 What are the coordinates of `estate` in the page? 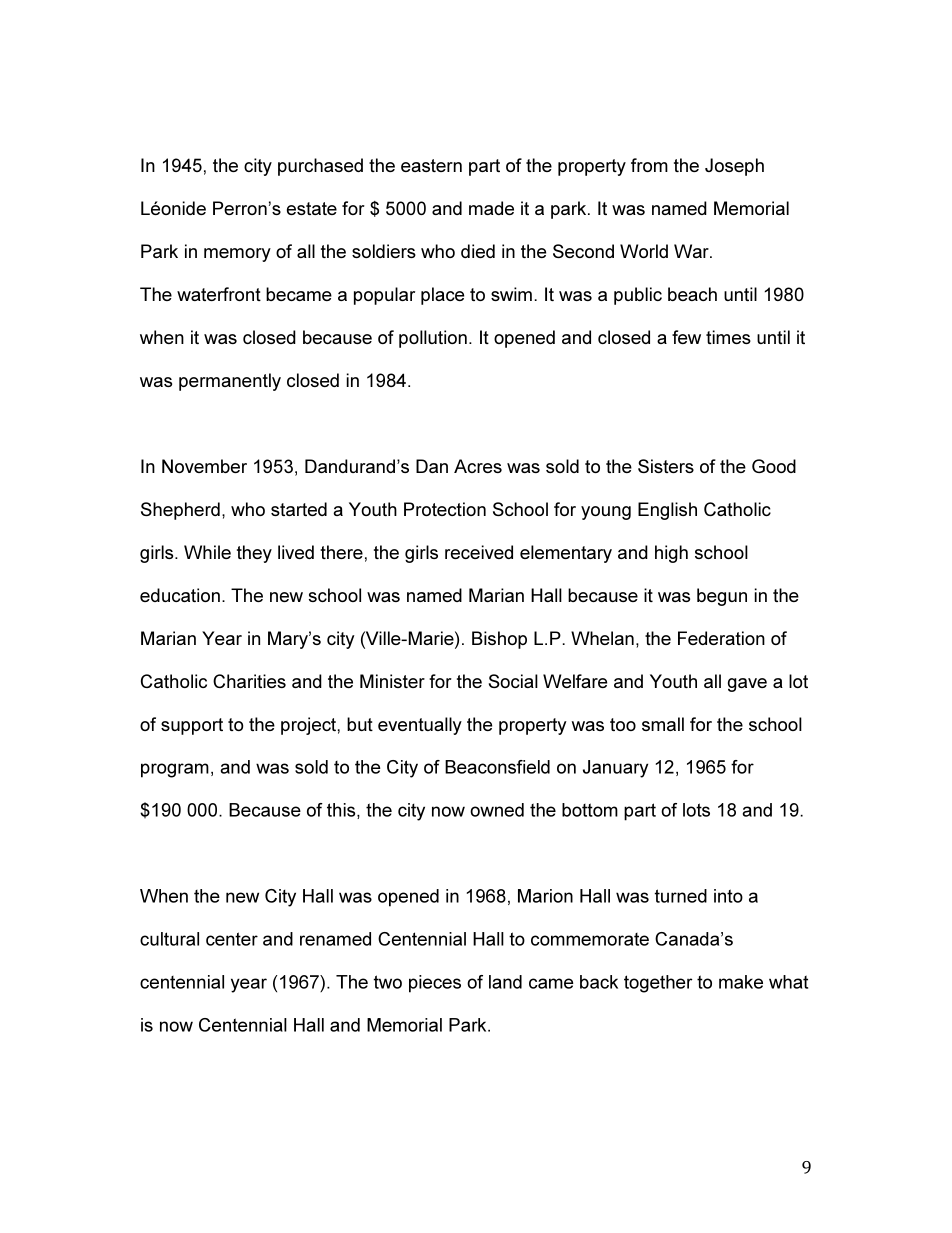 It's located at (312, 208).
